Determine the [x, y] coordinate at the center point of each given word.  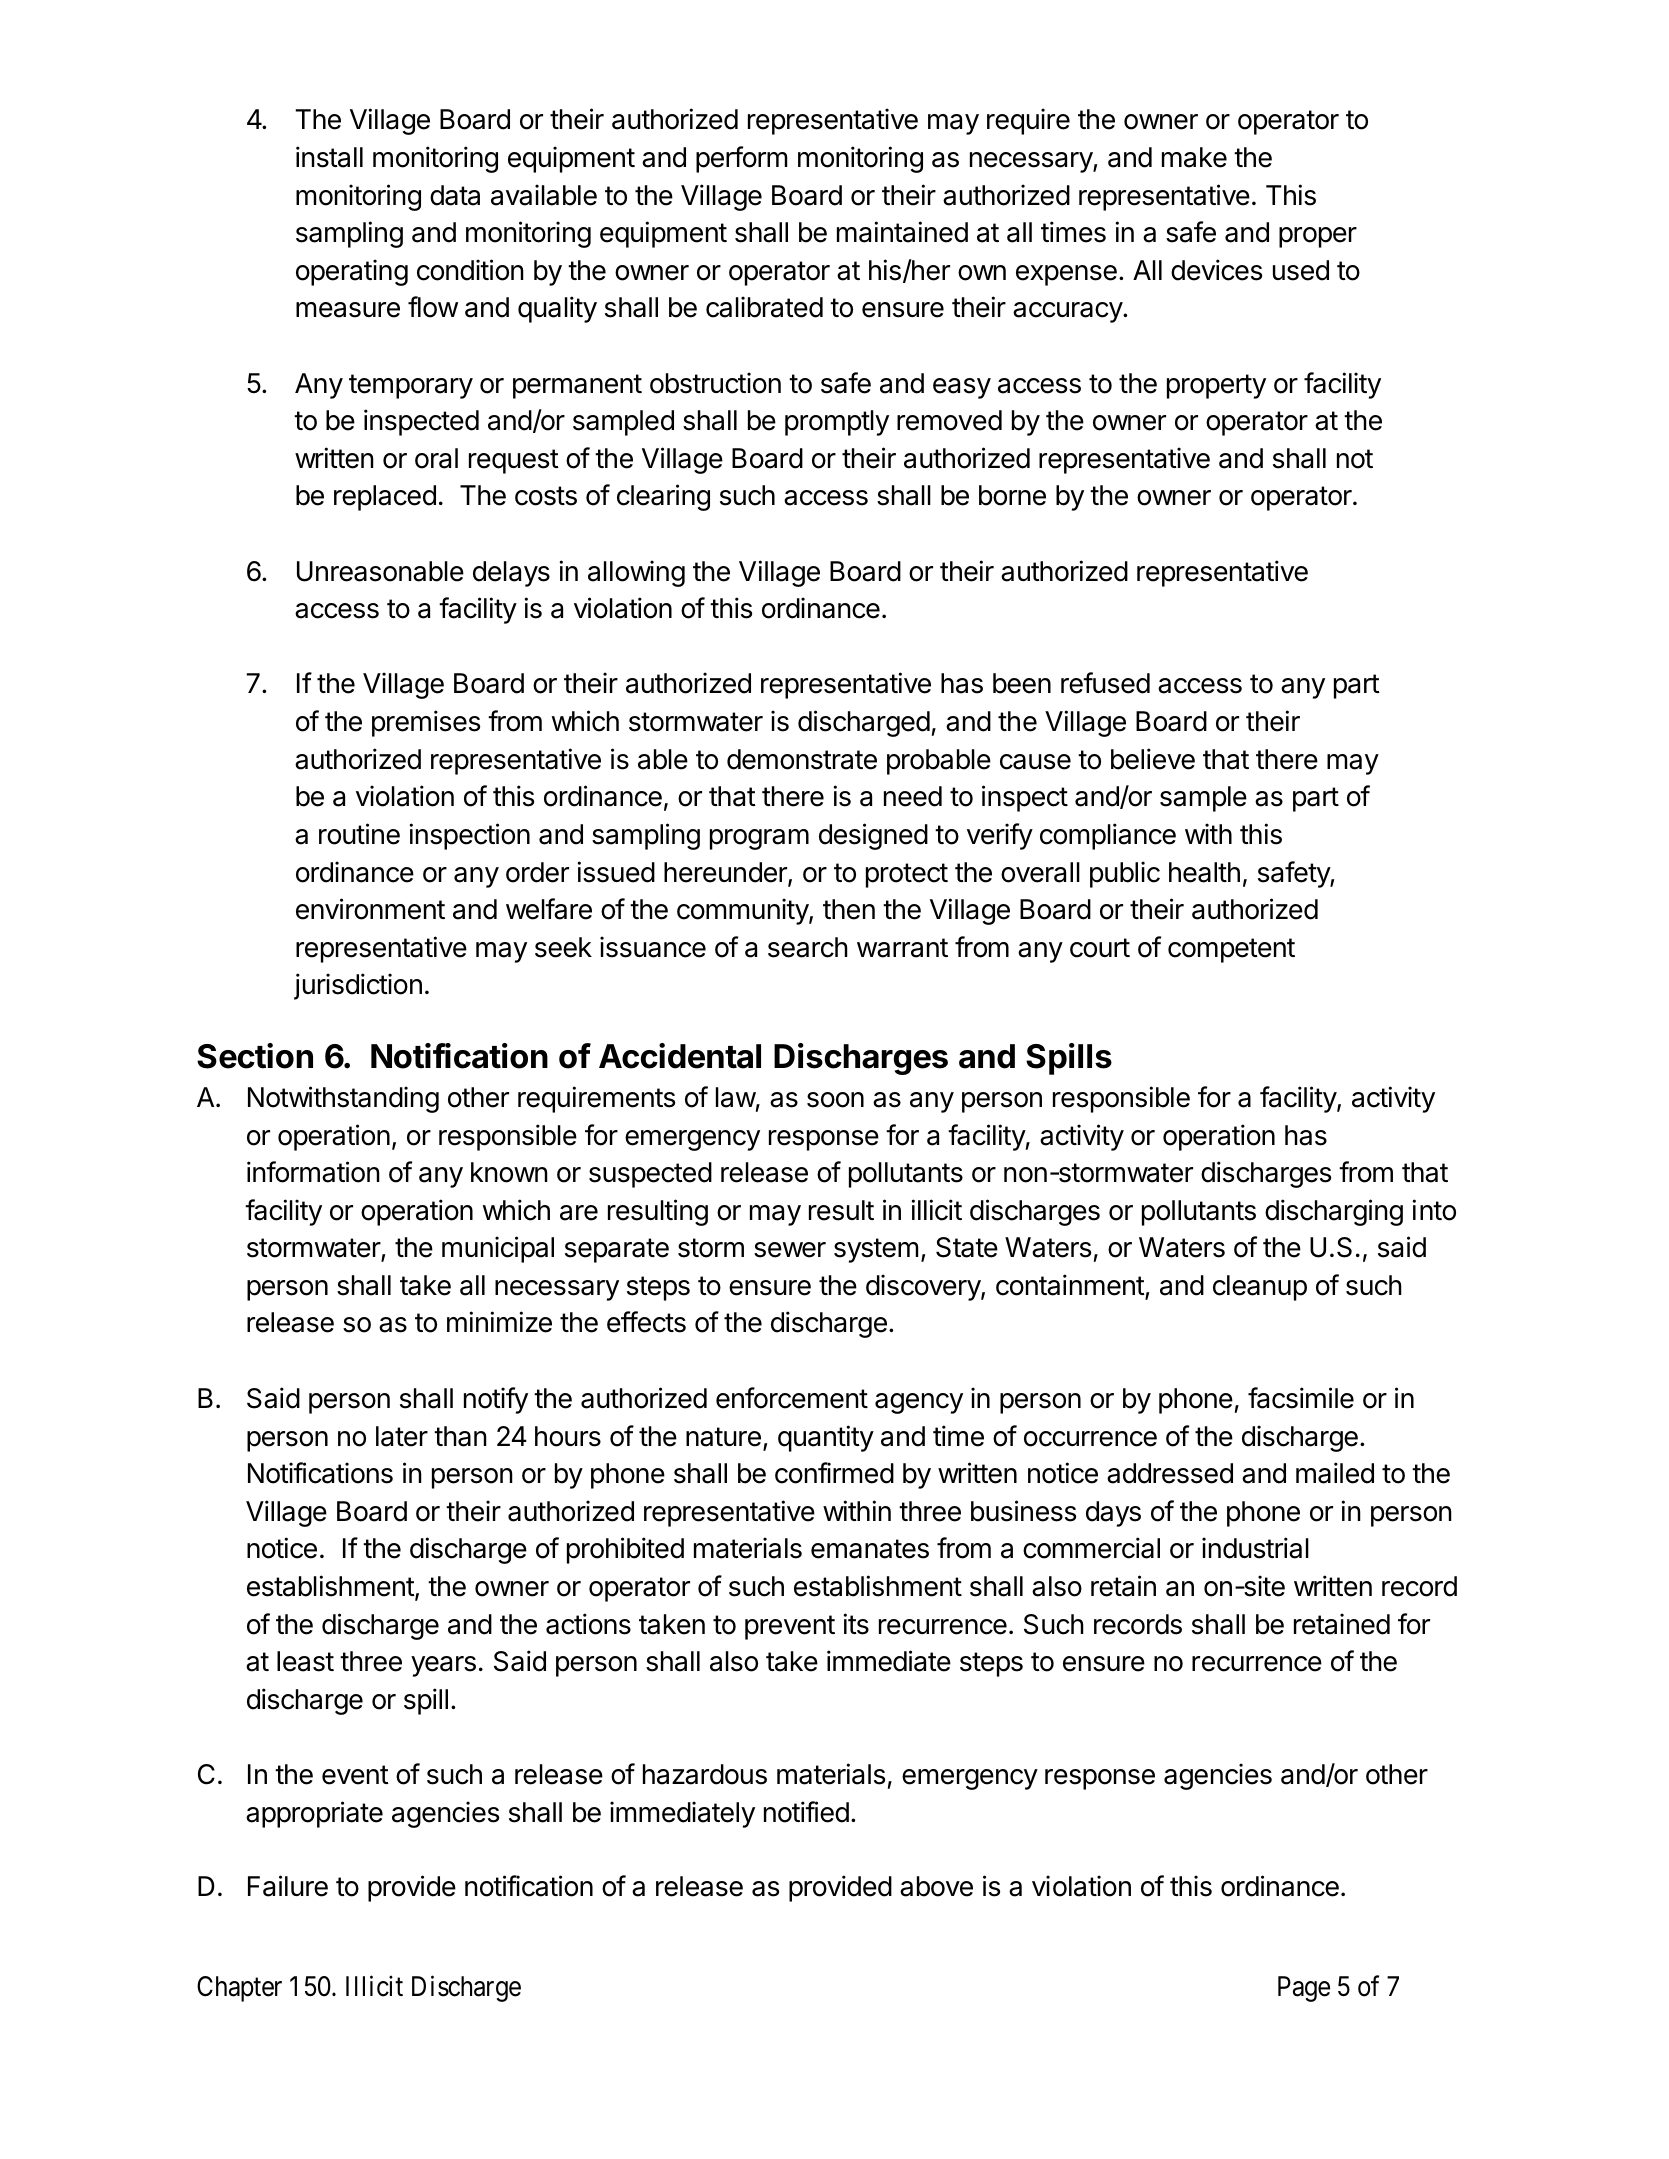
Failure [288, 1886]
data [455, 195]
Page [1304, 1989]
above [936, 1886]
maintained [902, 232]
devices [1216, 270]
